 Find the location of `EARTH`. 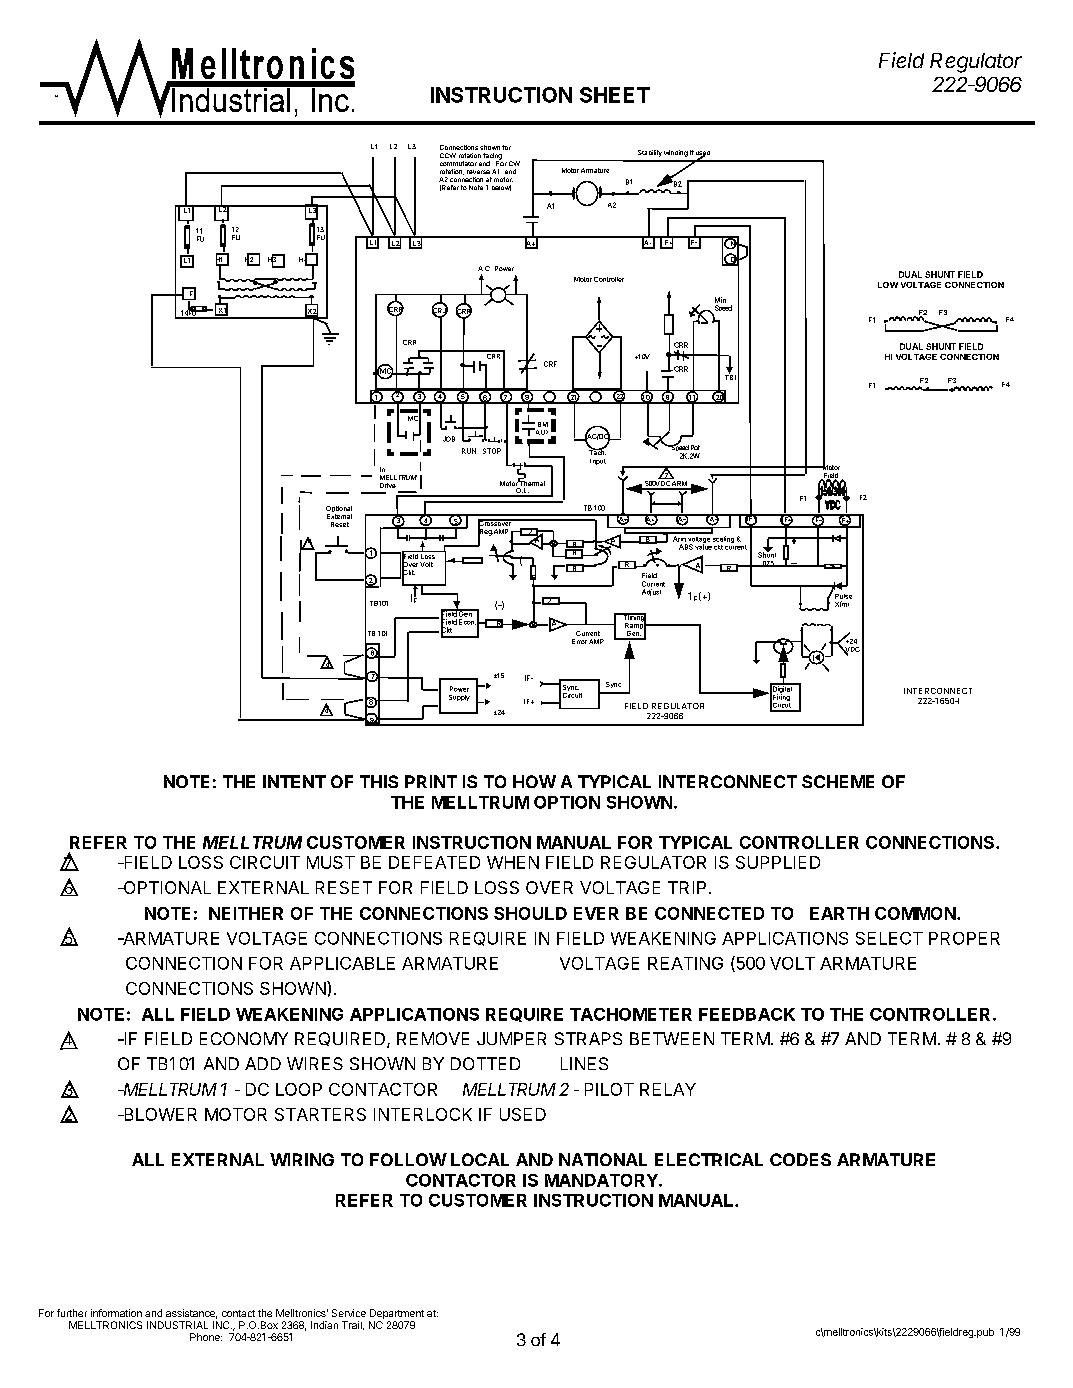

EARTH is located at coordinates (839, 913).
